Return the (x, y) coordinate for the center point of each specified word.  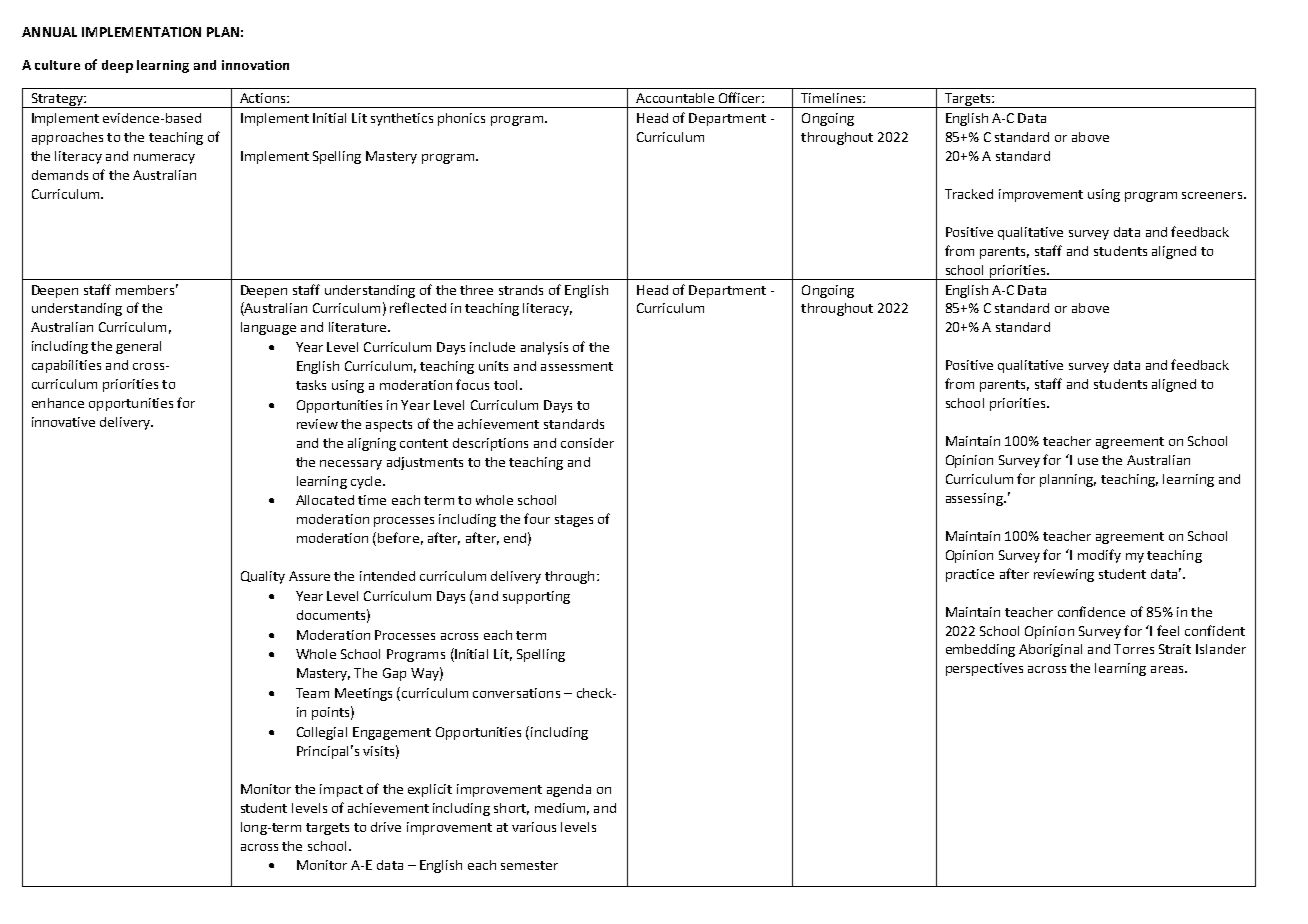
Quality (263, 577)
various (534, 827)
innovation (255, 65)
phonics (461, 119)
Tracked (969, 194)
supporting (536, 597)
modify (1099, 556)
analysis (544, 348)
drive (386, 827)
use (1088, 461)
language (268, 328)
